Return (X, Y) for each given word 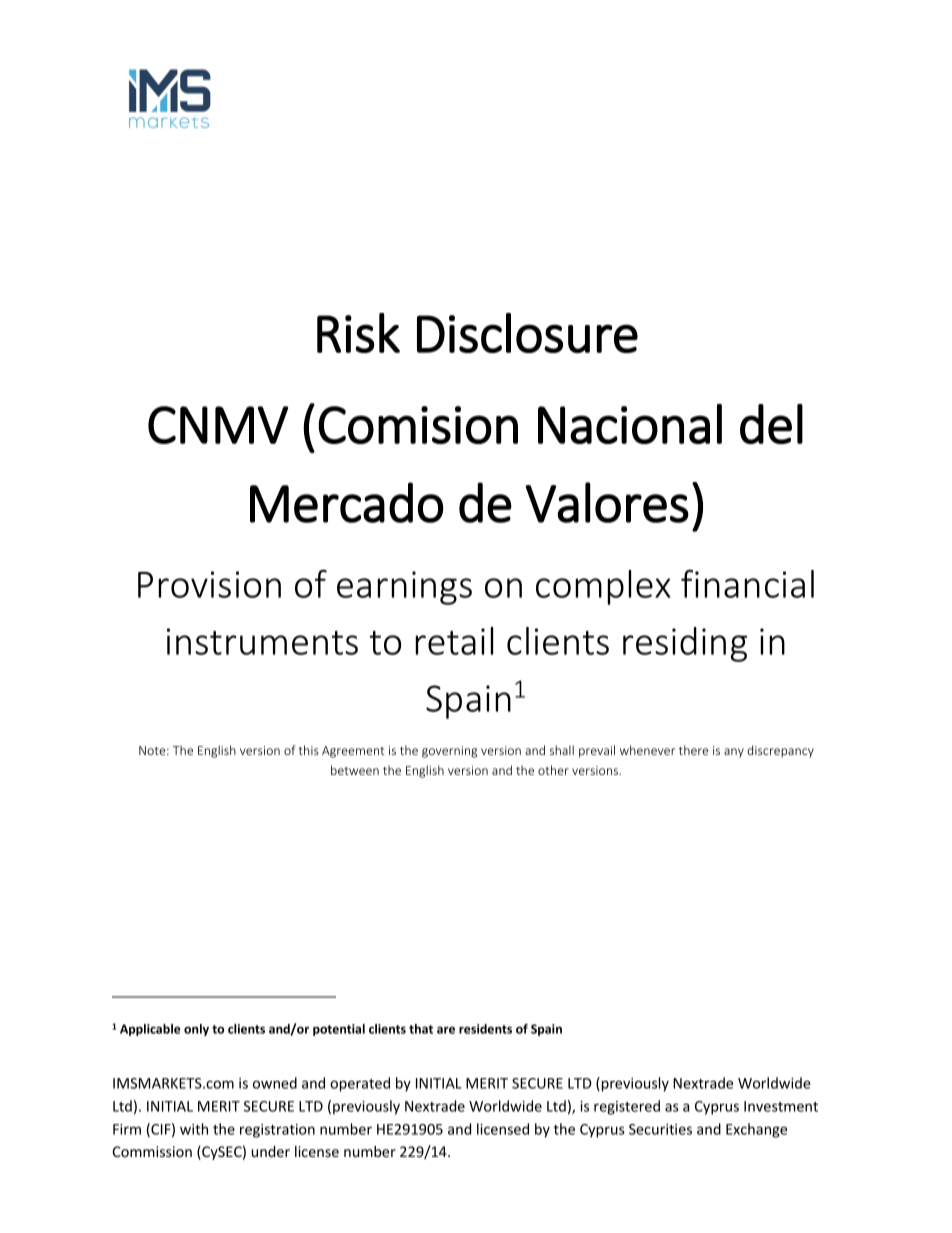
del (771, 424)
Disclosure (527, 333)
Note (153, 750)
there (693, 750)
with (194, 1129)
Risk (358, 333)
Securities (660, 1129)
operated (360, 1084)
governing (449, 752)
